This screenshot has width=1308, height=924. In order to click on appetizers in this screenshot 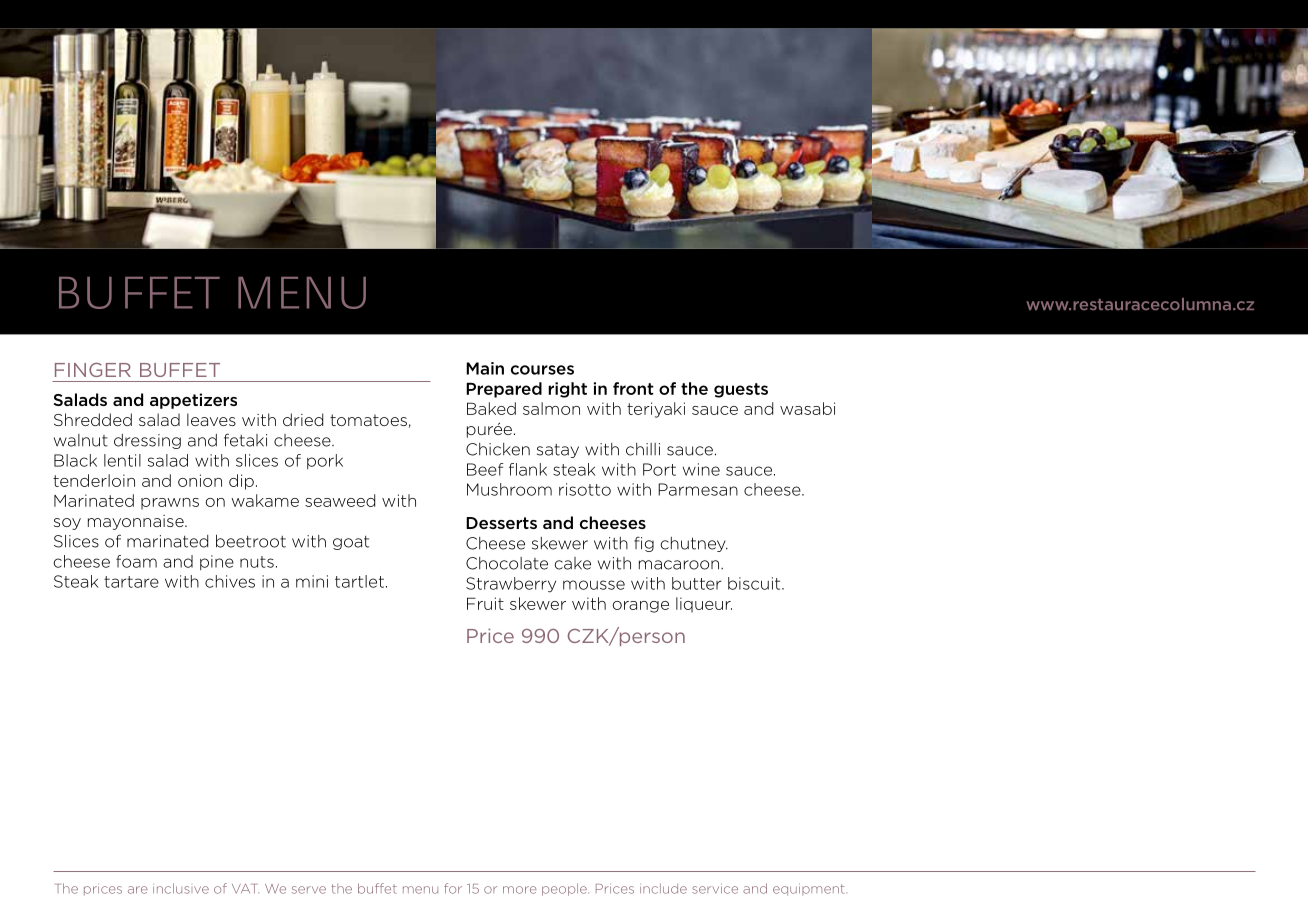, I will do `click(193, 401)`.
